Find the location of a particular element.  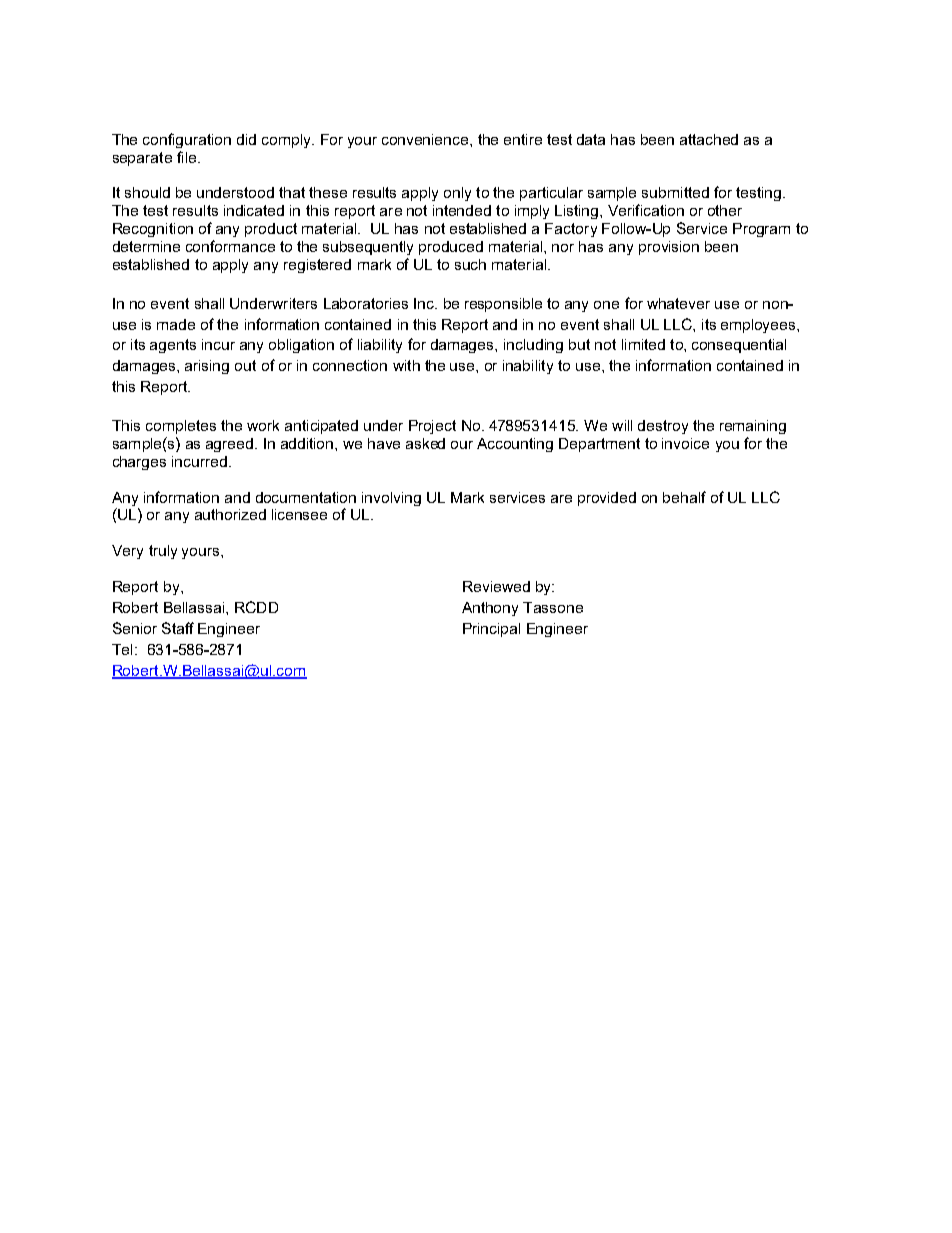

arising is located at coordinates (207, 367).
